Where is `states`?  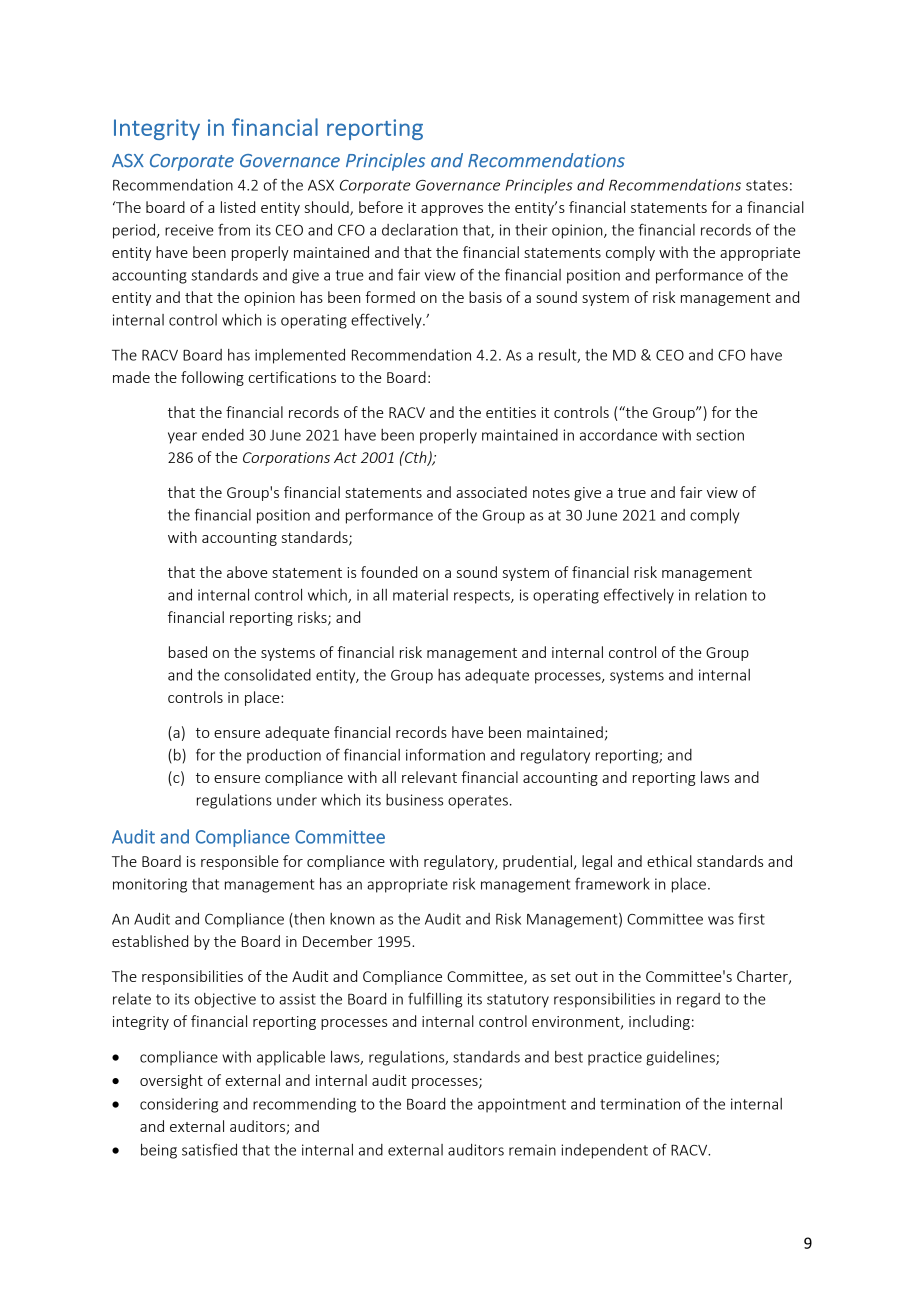 states is located at coordinates (767, 185).
